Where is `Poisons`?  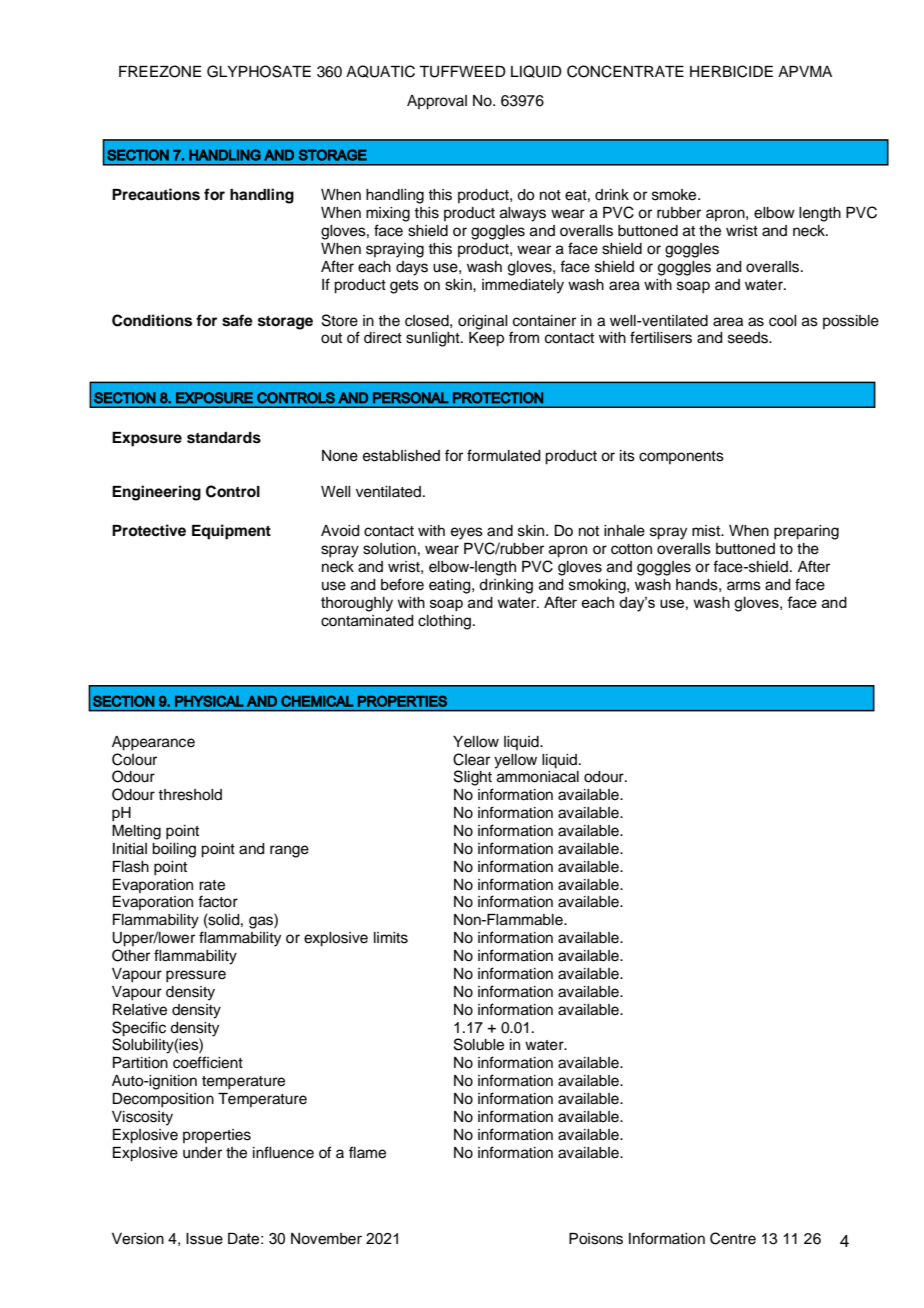 Poisons is located at coordinates (596, 1239).
